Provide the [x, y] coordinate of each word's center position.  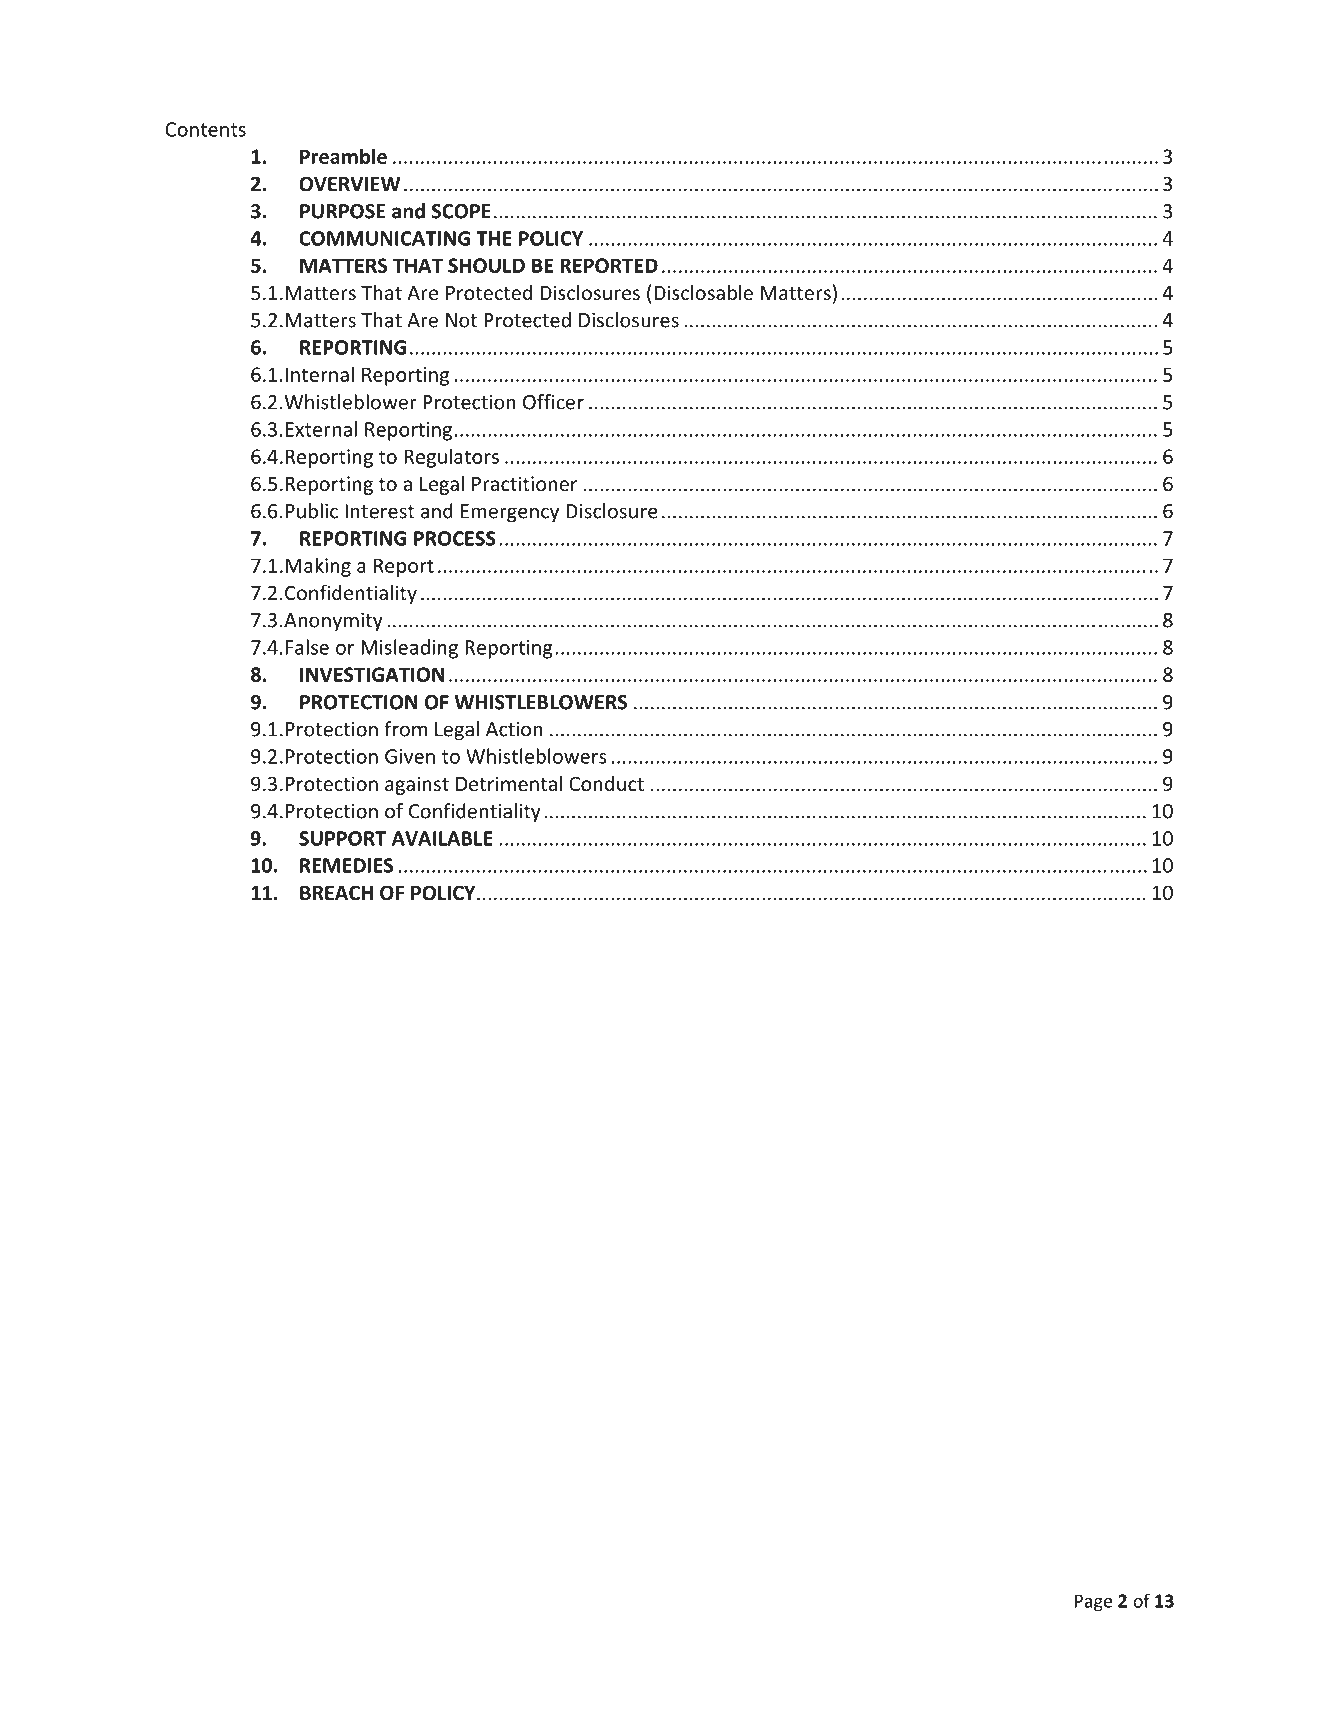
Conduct [607, 783]
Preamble [343, 156]
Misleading [409, 649]
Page [1093, 1602]
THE [494, 238]
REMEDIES [346, 865]
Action [514, 729]
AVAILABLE [442, 838]
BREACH [336, 893]
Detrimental [509, 783]
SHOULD [486, 265]
